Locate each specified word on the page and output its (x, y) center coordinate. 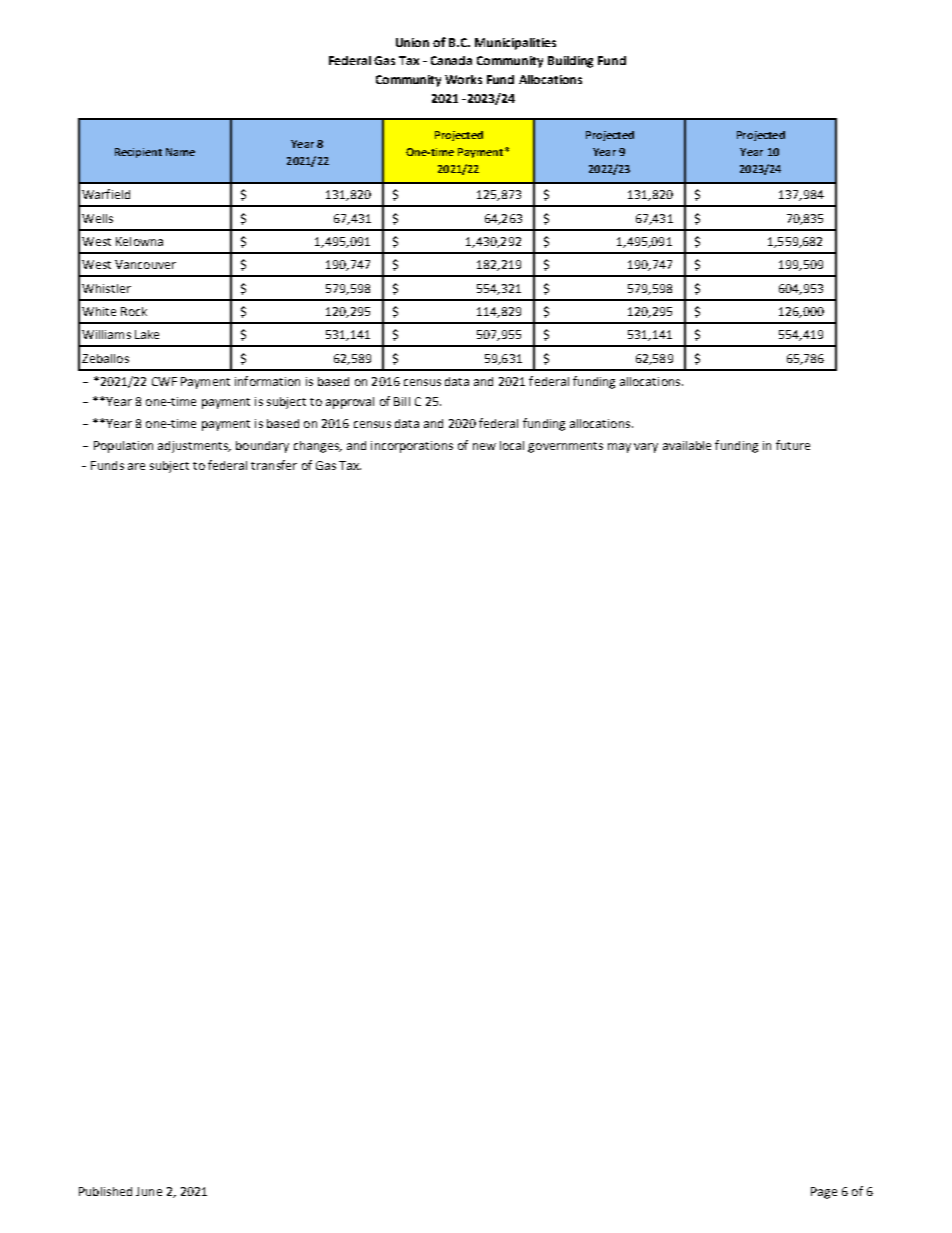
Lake (147, 334)
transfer (274, 465)
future (793, 445)
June (149, 1191)
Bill (402, 401)
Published (105, 1191)
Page (824, 1193)
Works (463, 79)
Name (180, 152)
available (687, 445)
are (136, 466)
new (484, 446)
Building (570, 62)
